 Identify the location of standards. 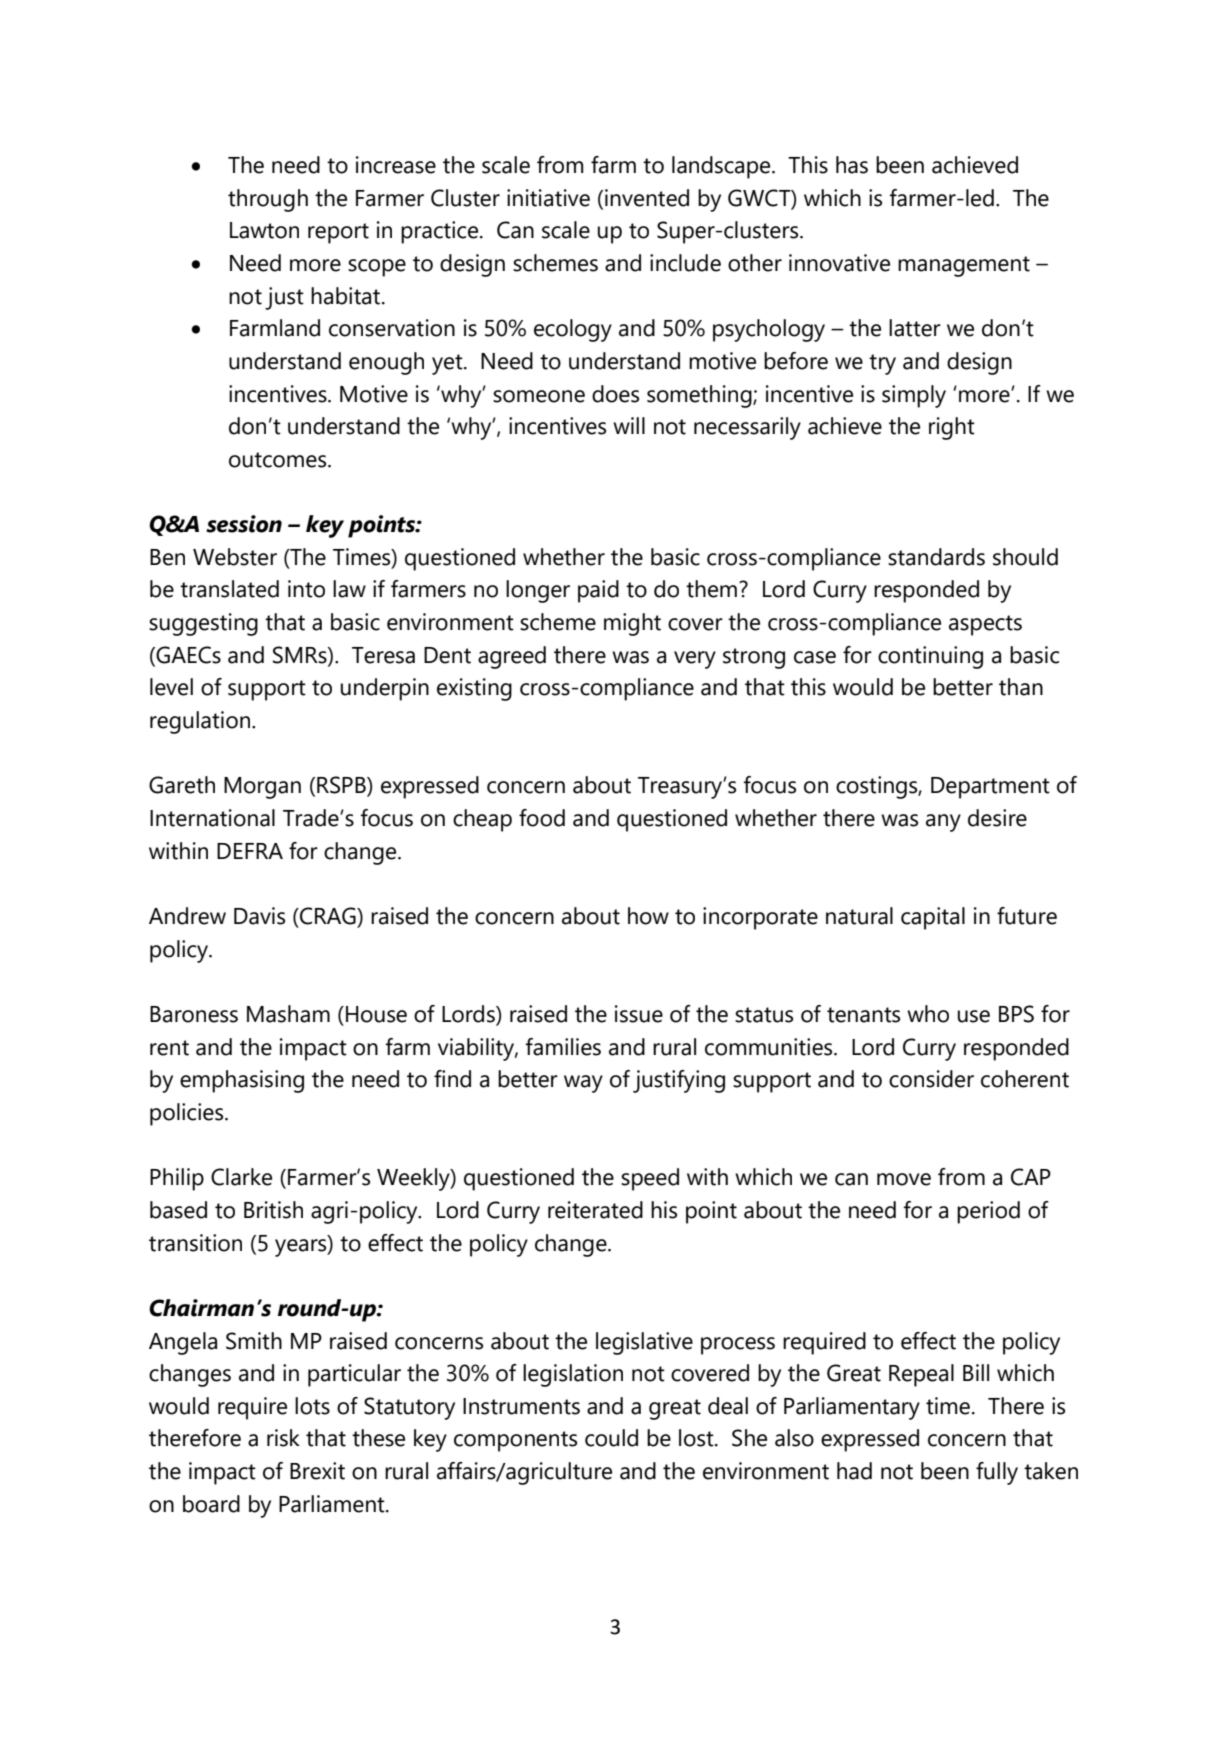
(936, 557).
